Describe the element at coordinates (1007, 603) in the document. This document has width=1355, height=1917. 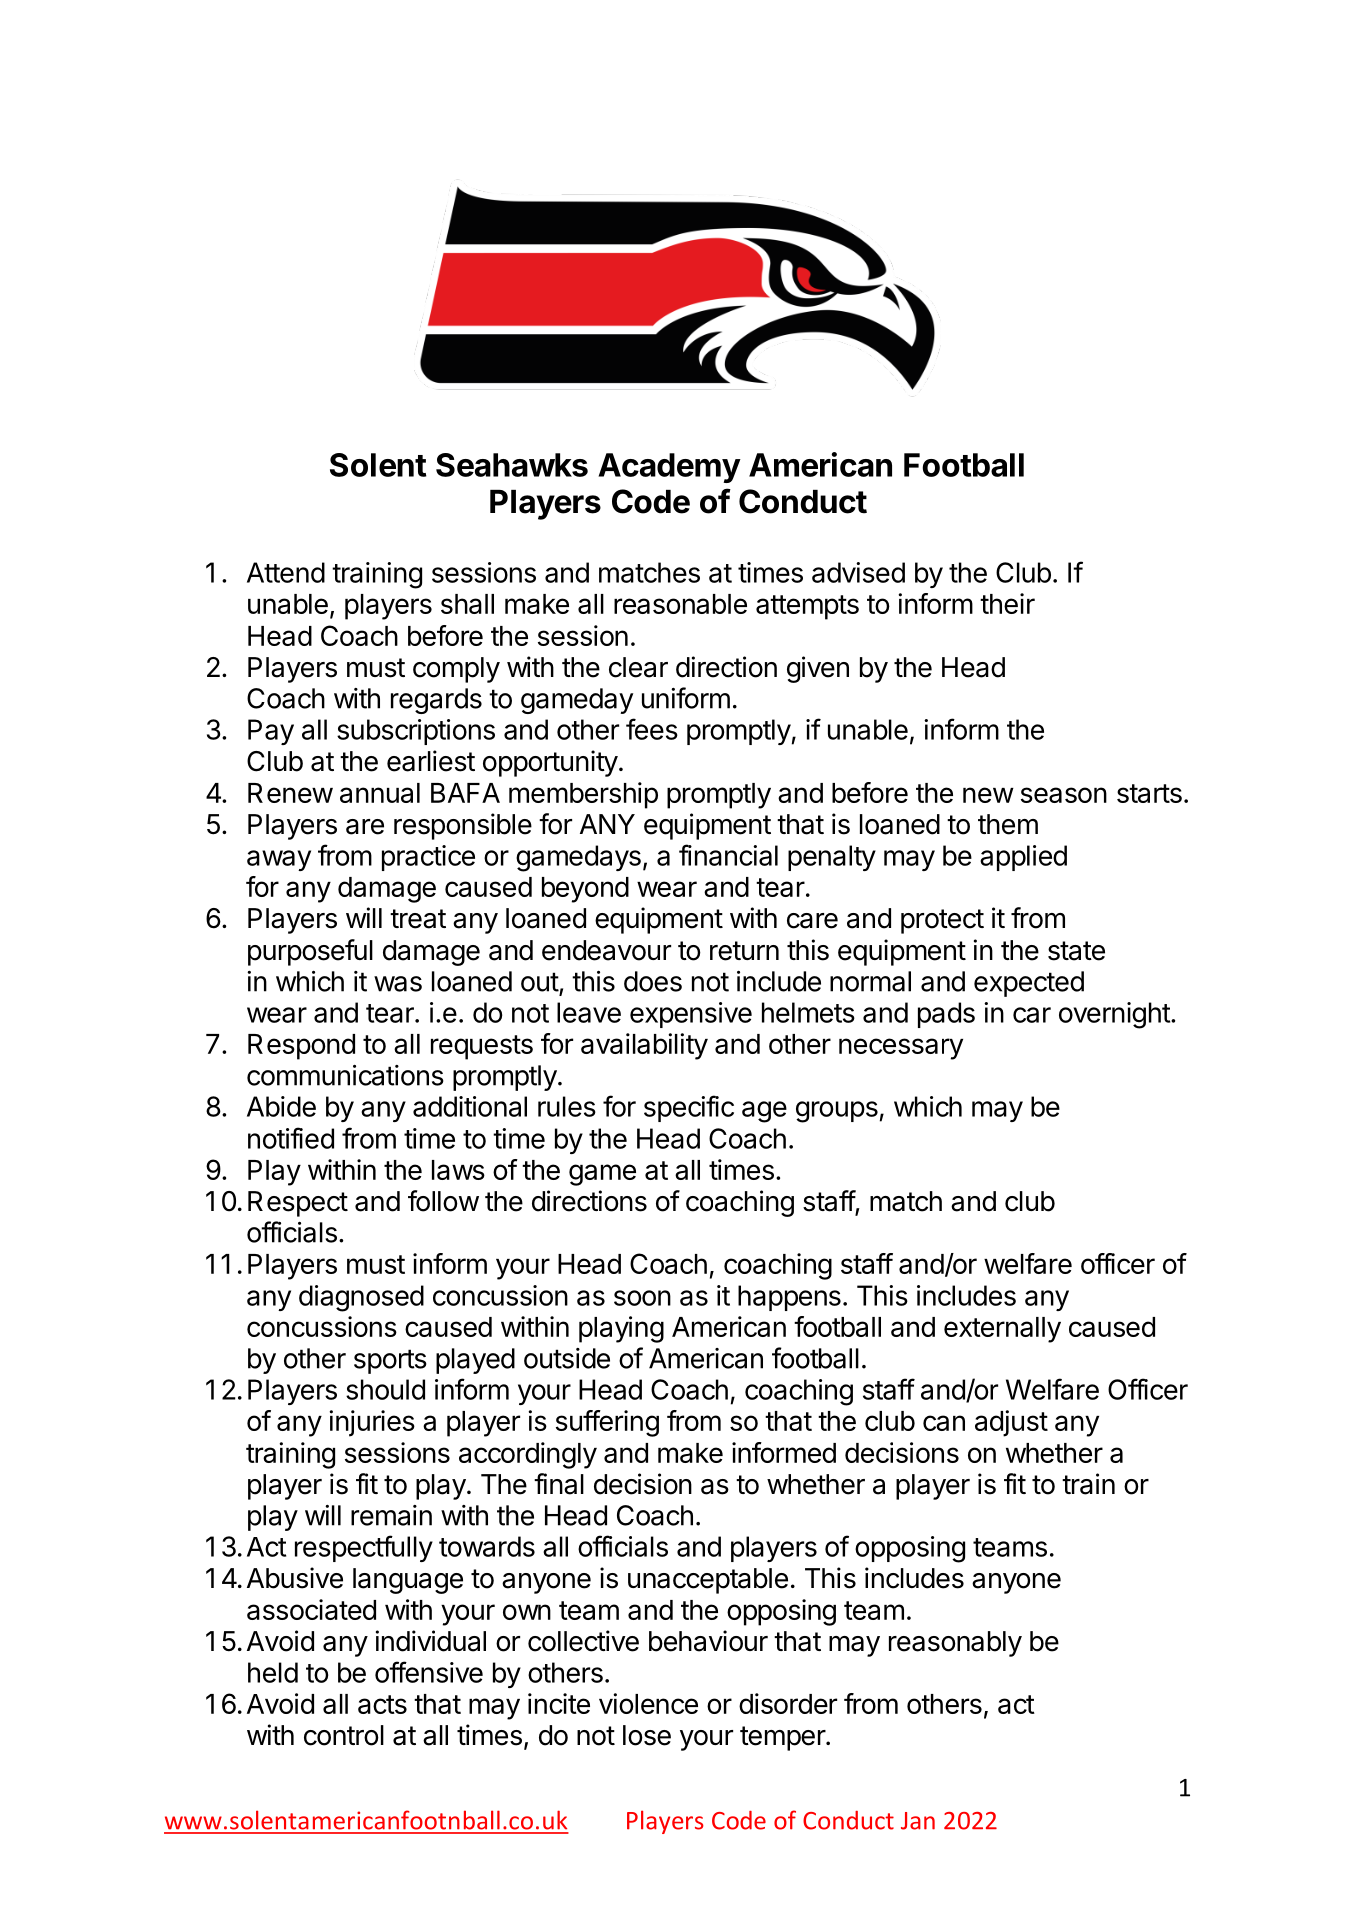
I see `their` at that location.
